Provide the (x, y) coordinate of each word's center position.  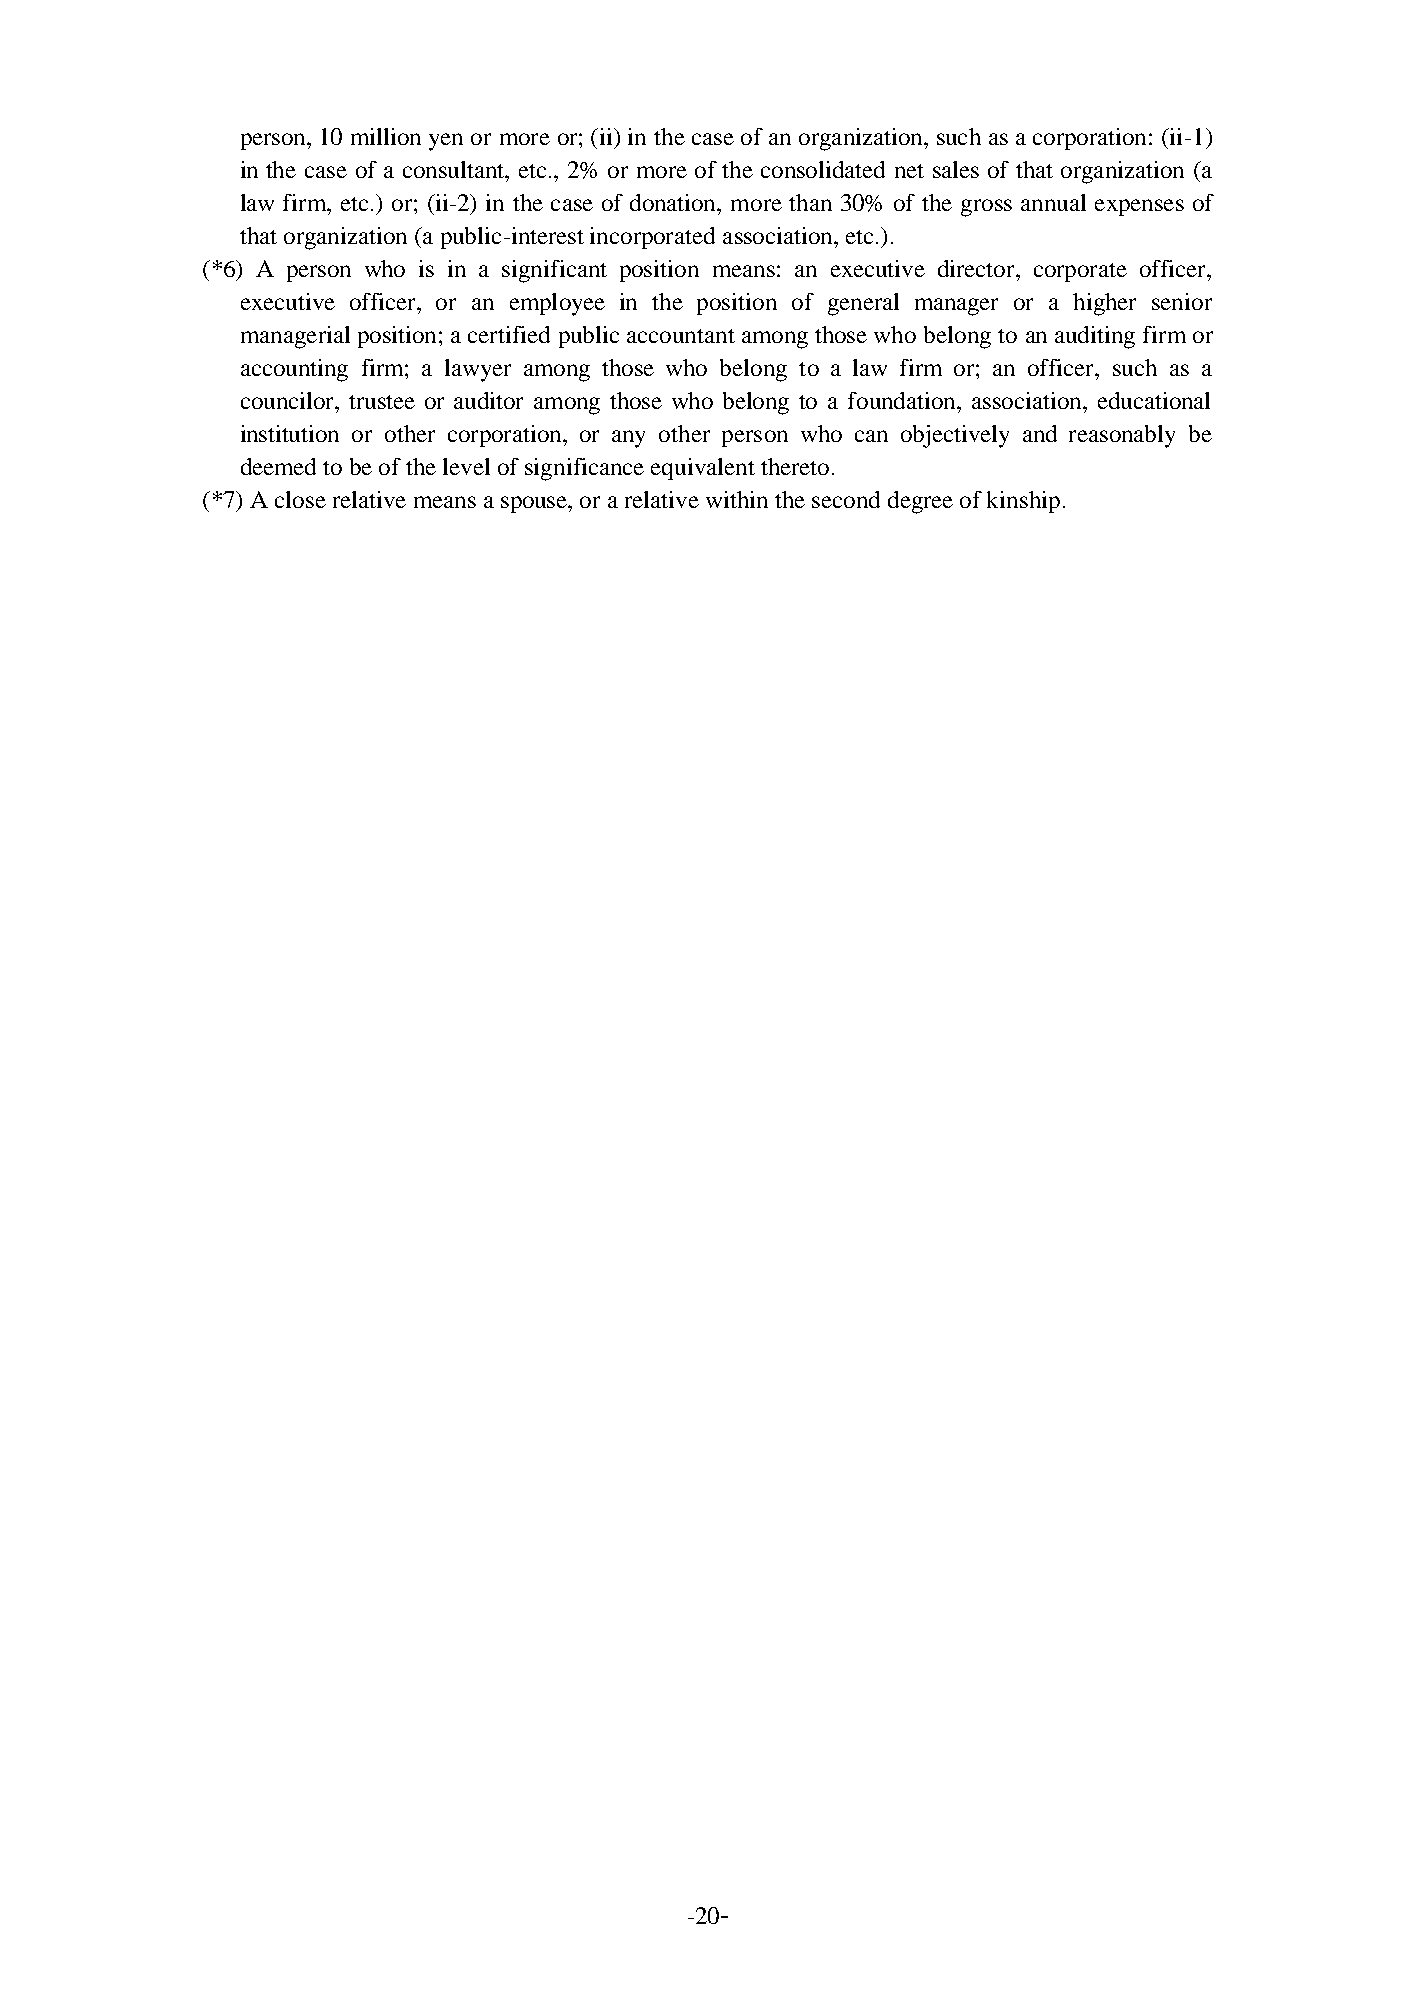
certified (509, 334)
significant (554, 271)
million (386, 136)
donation (674, 202)
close (300, 499)
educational (1154, 400)
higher (1104, 304)
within (737, 499)
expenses (1139, 207)
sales (956, 169)
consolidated (823, 169)
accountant (681, 336)
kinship (1023, 502)
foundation (903, 400)
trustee (382, 402)
